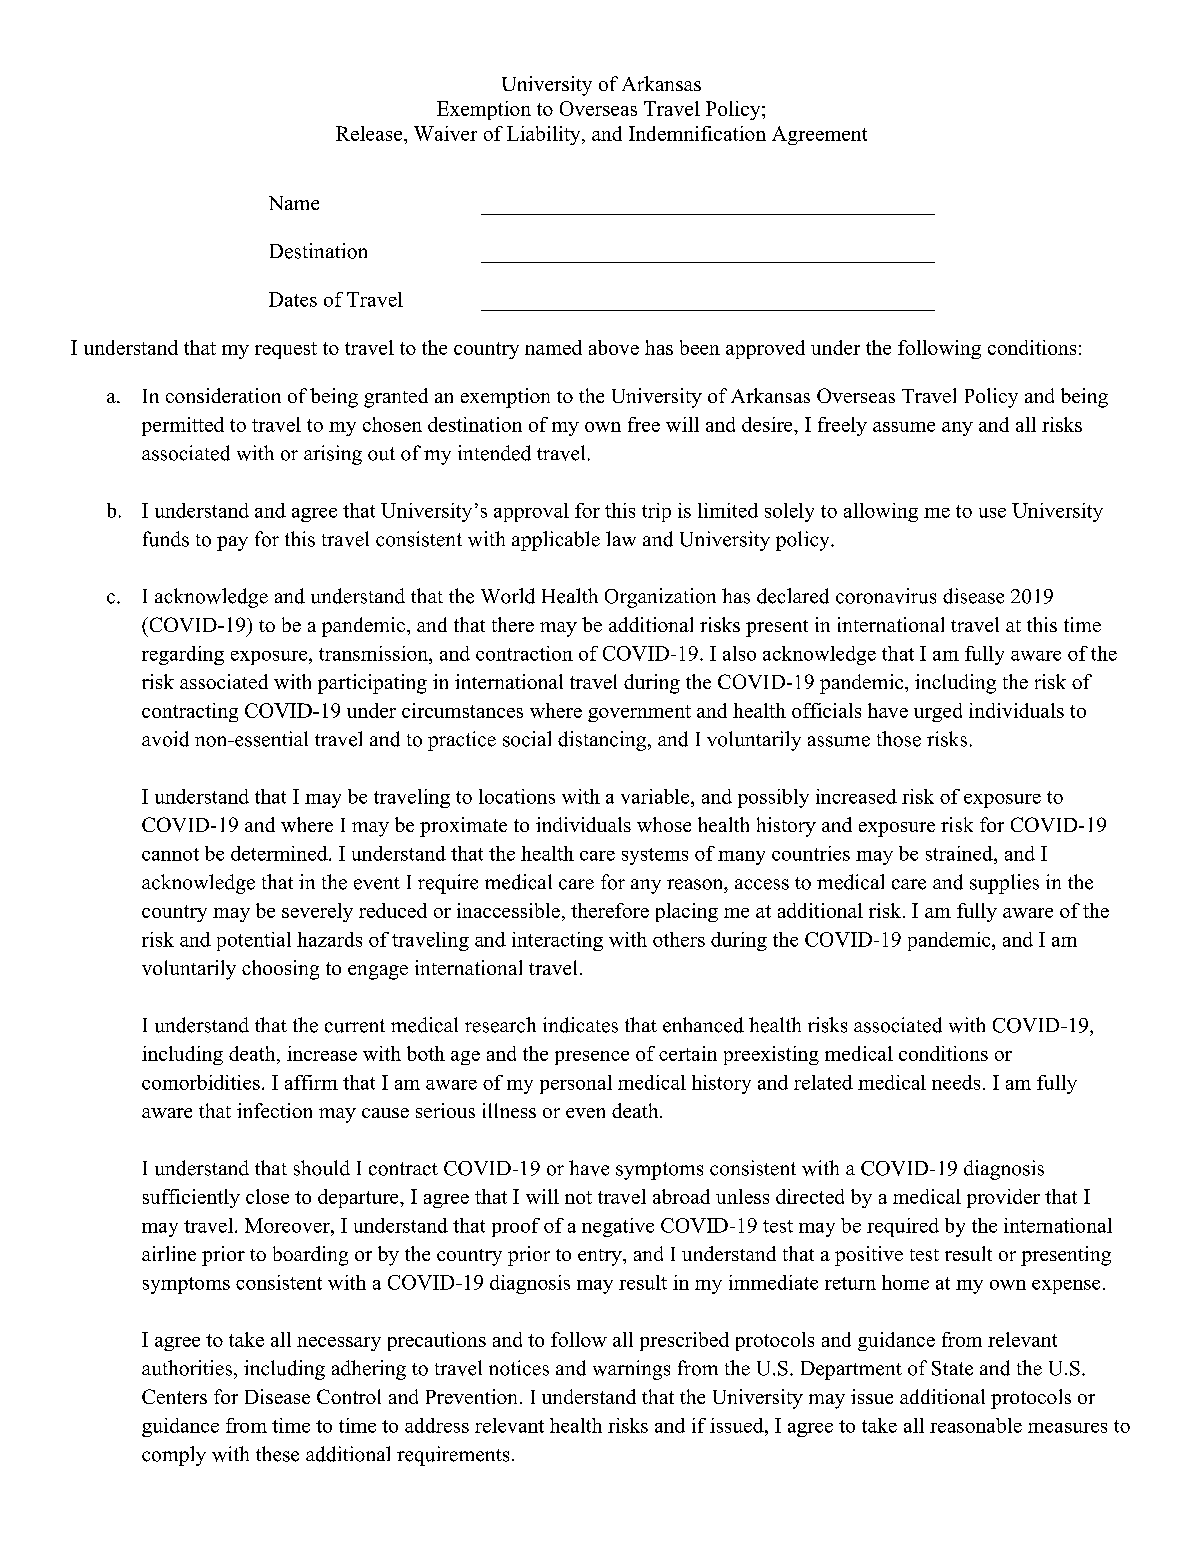 This screenshot has width=1203, height=1557. What do you see at coordinates (370, 133) in the screenshot?
I see `Release` at bounding box center [370, 133].
